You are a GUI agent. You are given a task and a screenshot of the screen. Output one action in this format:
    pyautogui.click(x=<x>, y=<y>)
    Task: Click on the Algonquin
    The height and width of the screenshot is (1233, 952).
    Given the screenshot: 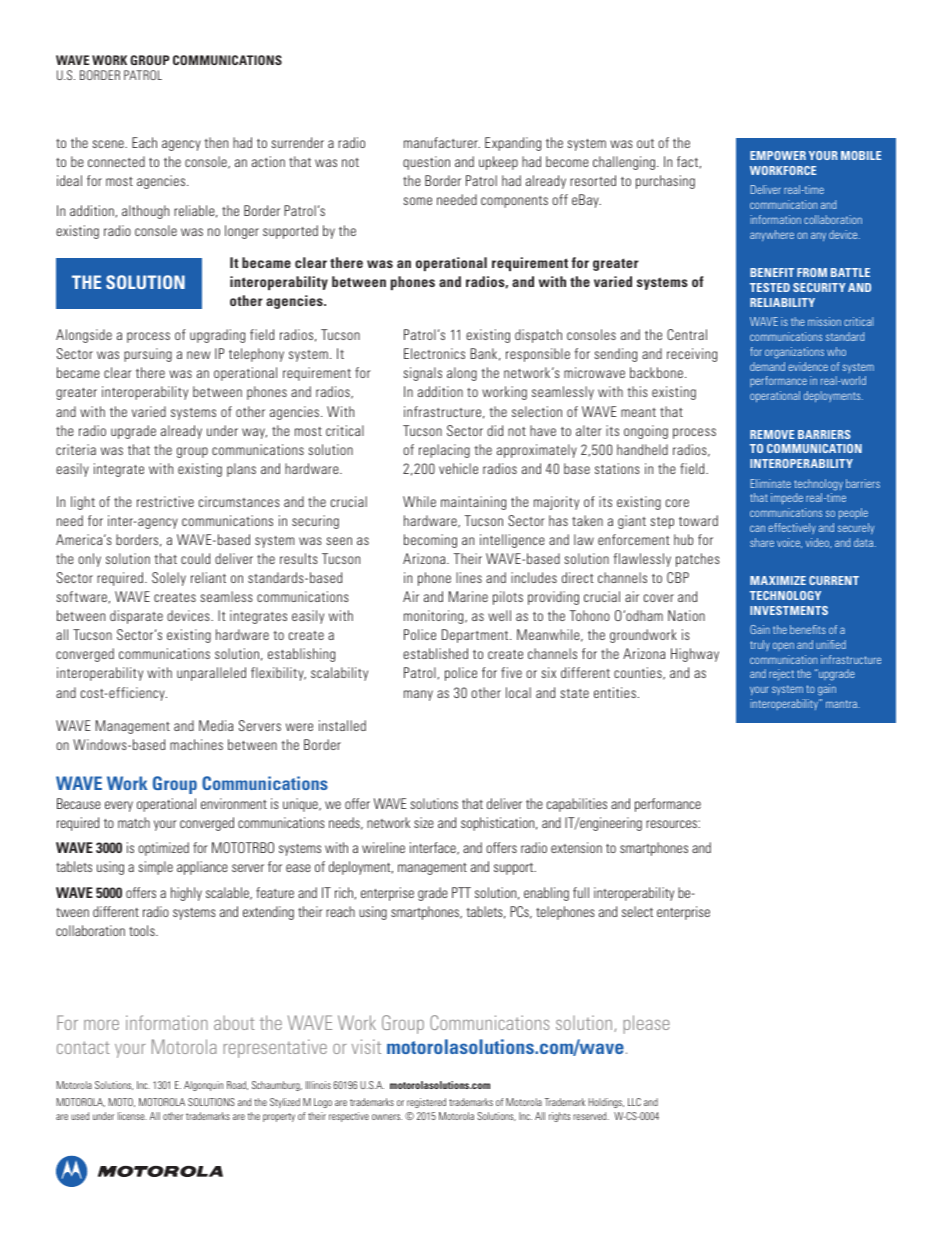 What is the action you would take?
    pyautogui.click(x=203, y=1086)
